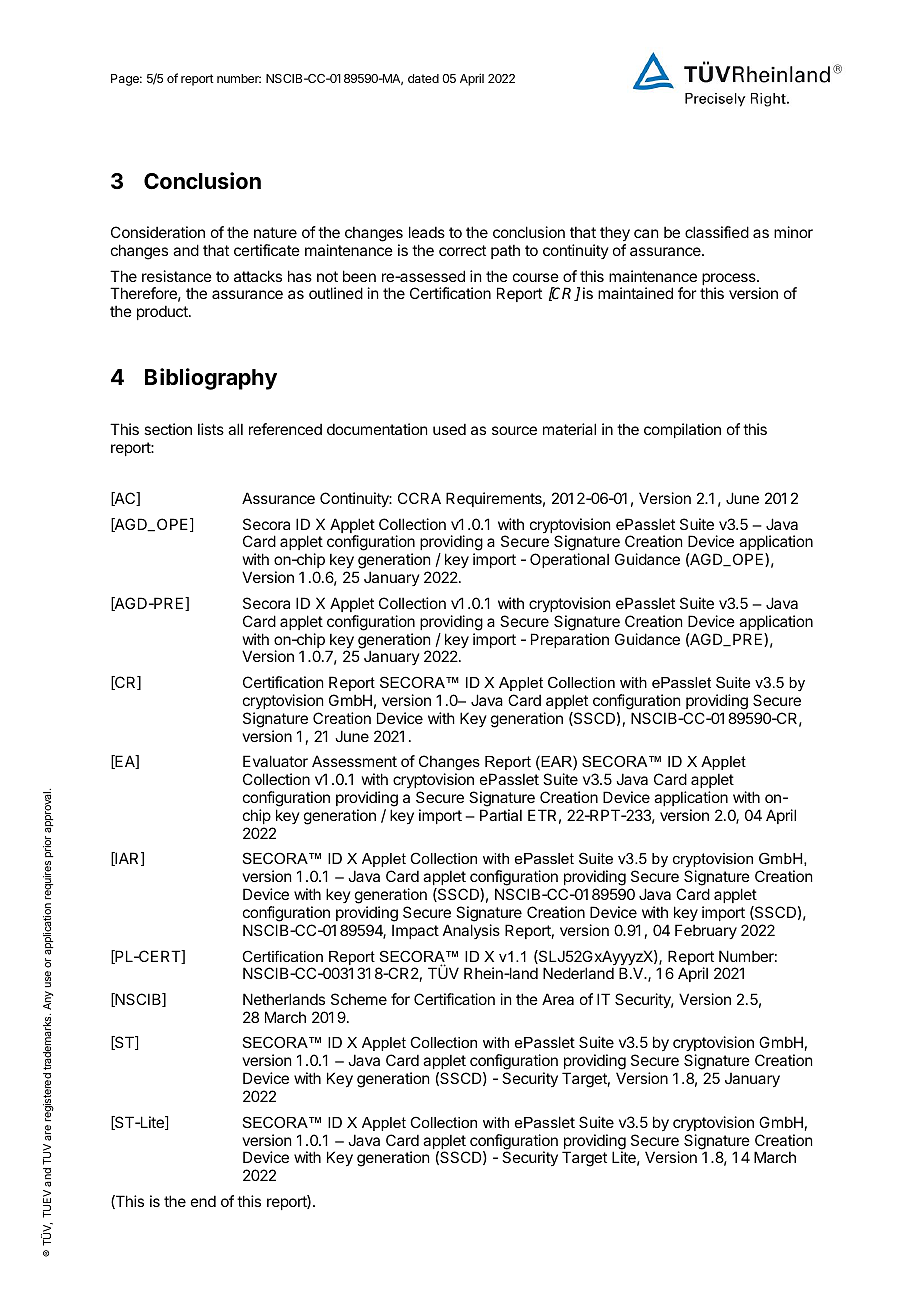 The image size is (924, 1308). Describe the element at coordinates (415, 931) in the screenshot. I see `Impact` at that location.
